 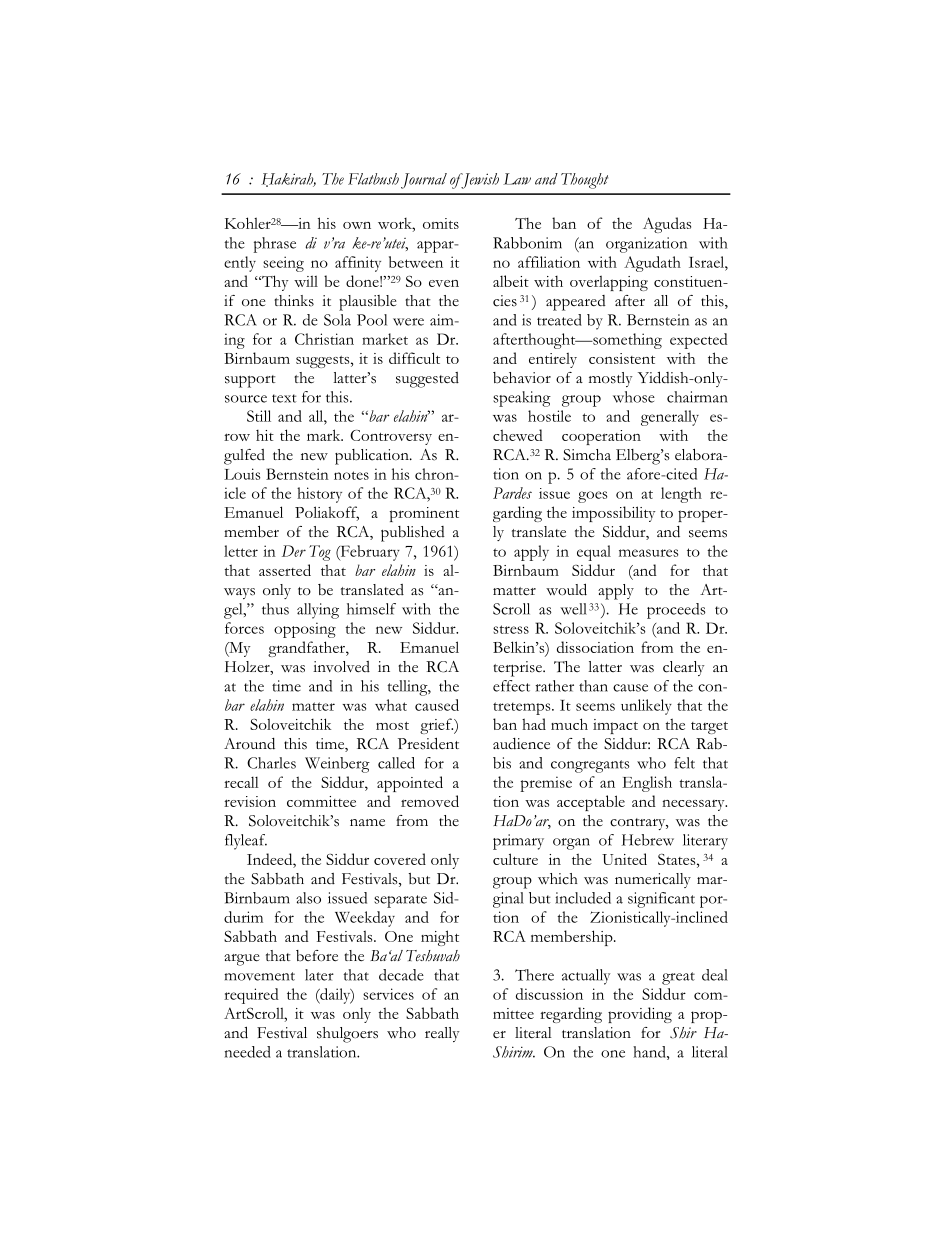 What do you see at coordinates (274, 245) in the image?
I see `phrase` at bounding box center [274, 245].
